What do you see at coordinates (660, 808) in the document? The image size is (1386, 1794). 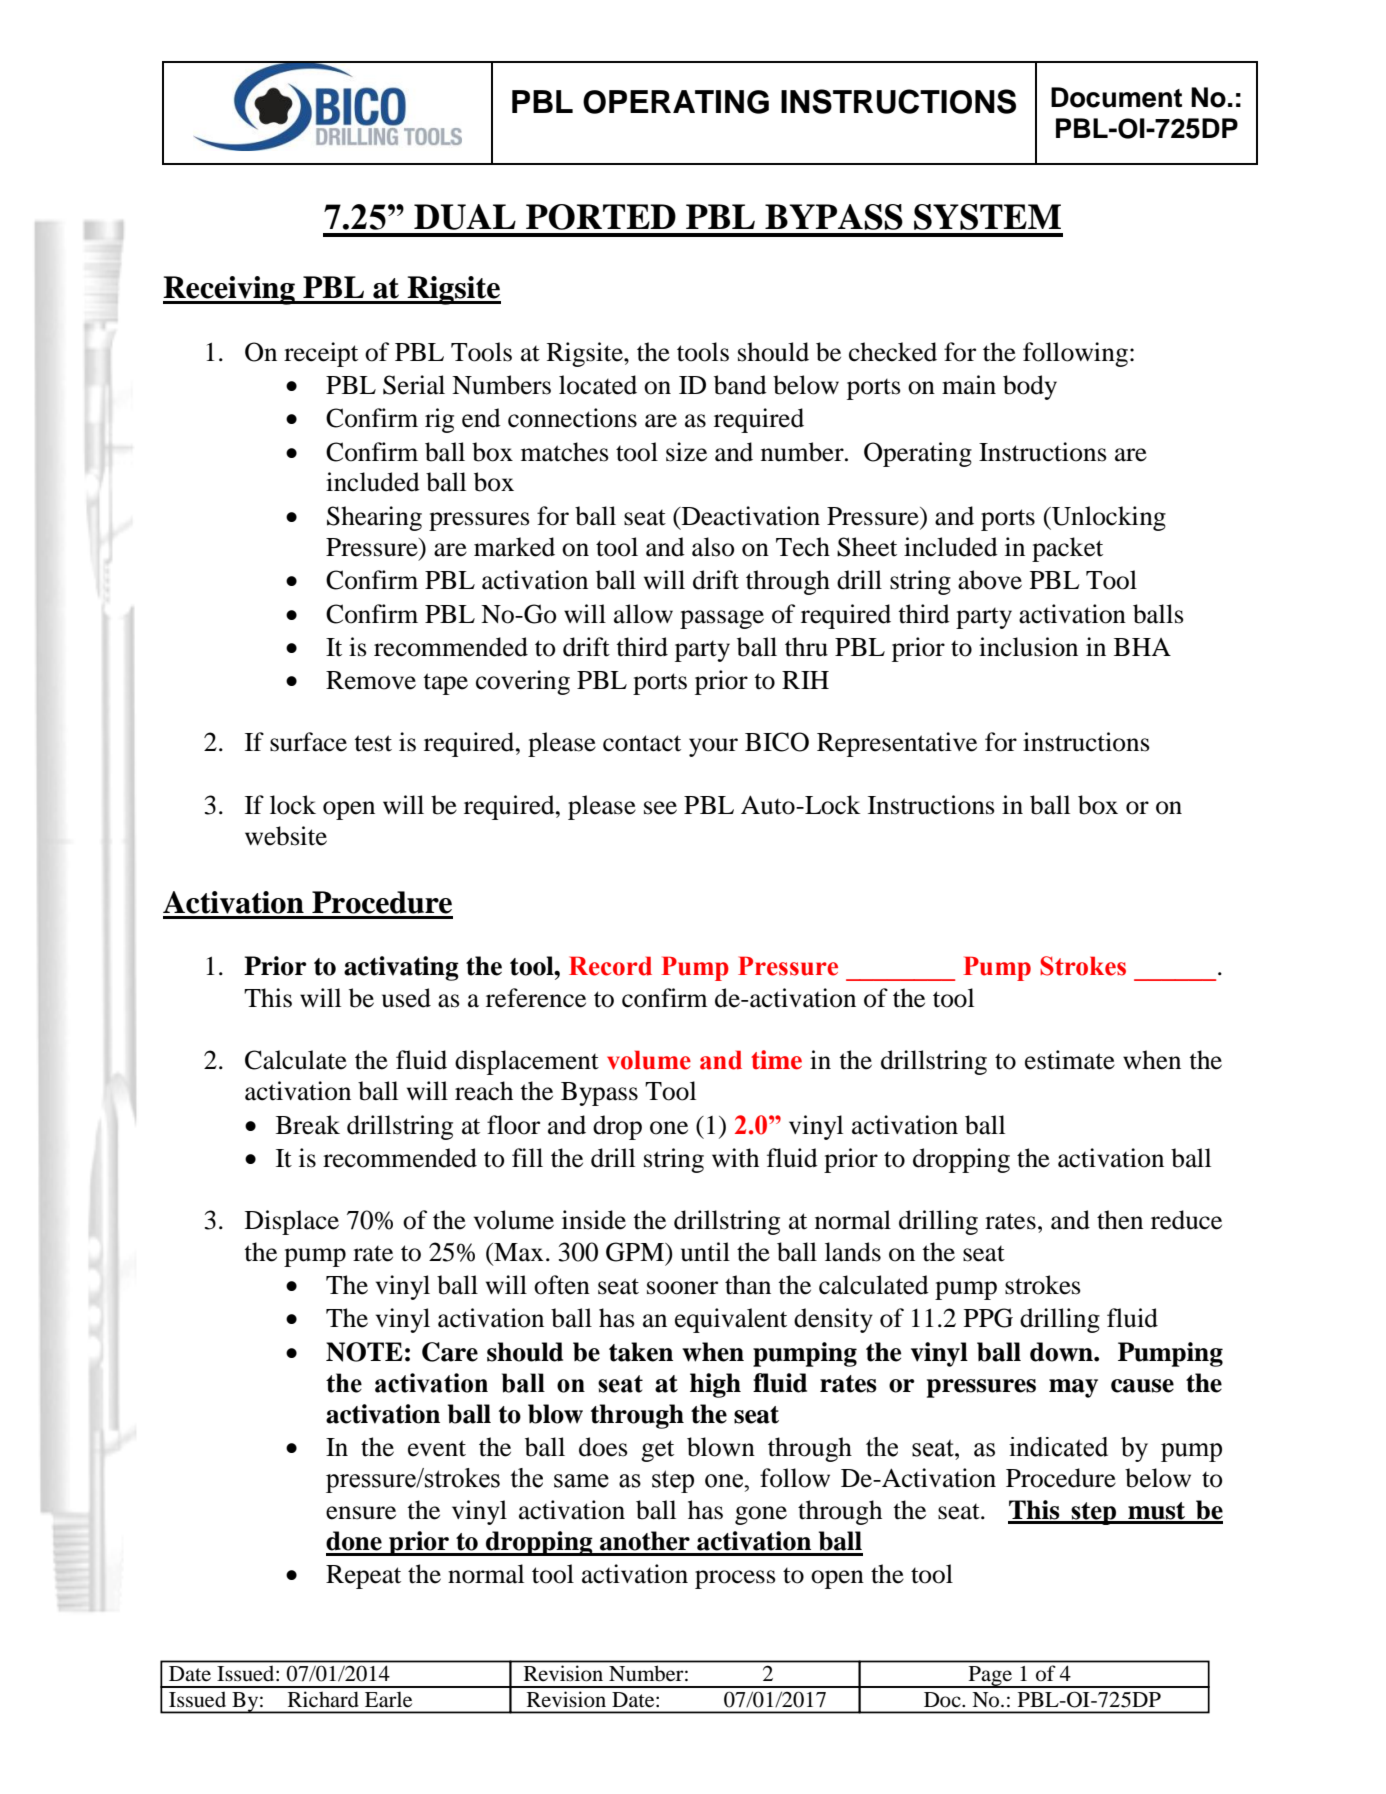 I see `see` at bounding box center [660, 808].
